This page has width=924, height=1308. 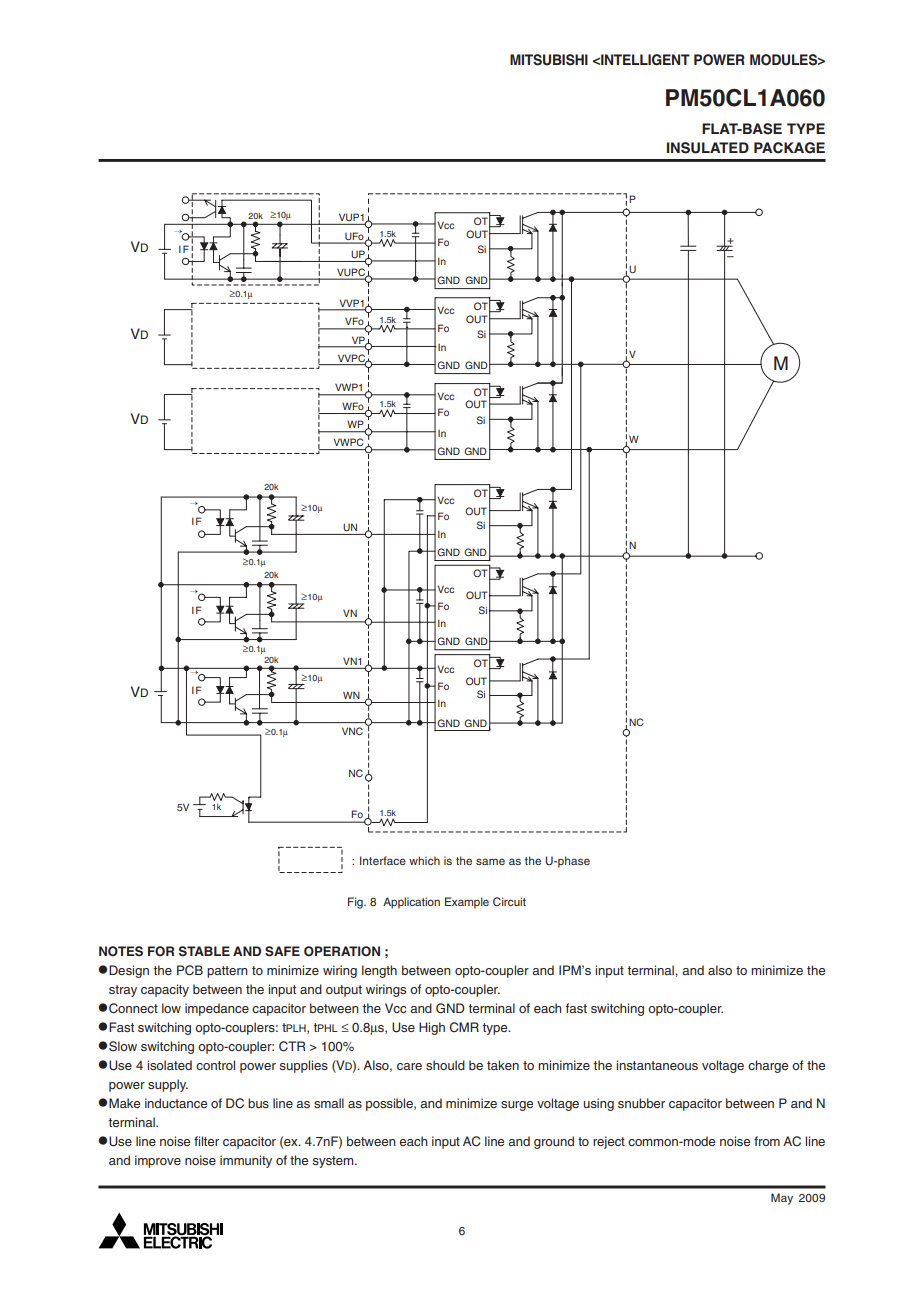 I want to click on VNC, so click(x=352, y=731).
